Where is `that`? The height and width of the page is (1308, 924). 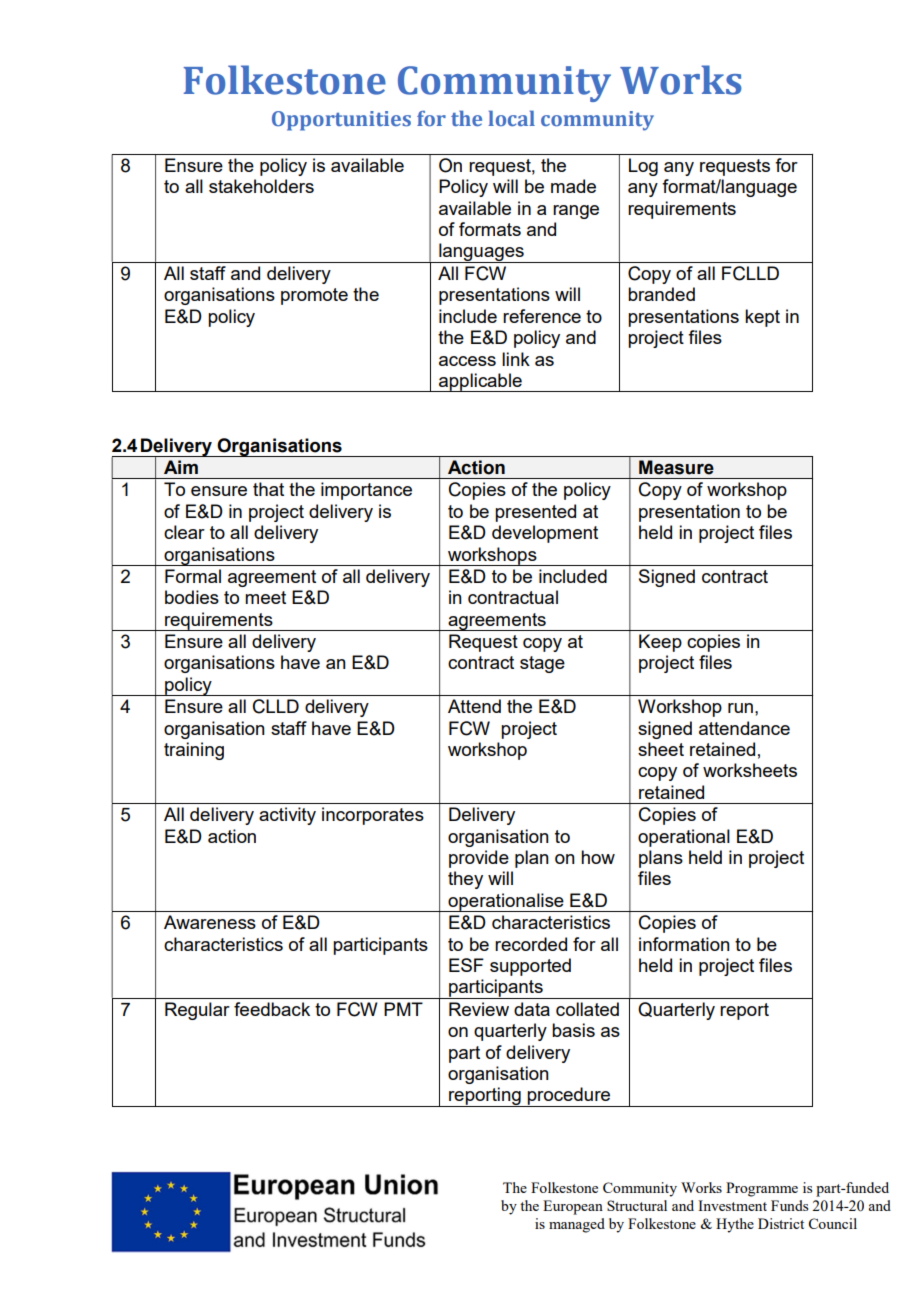 that is located at coordinates (268, 489).
